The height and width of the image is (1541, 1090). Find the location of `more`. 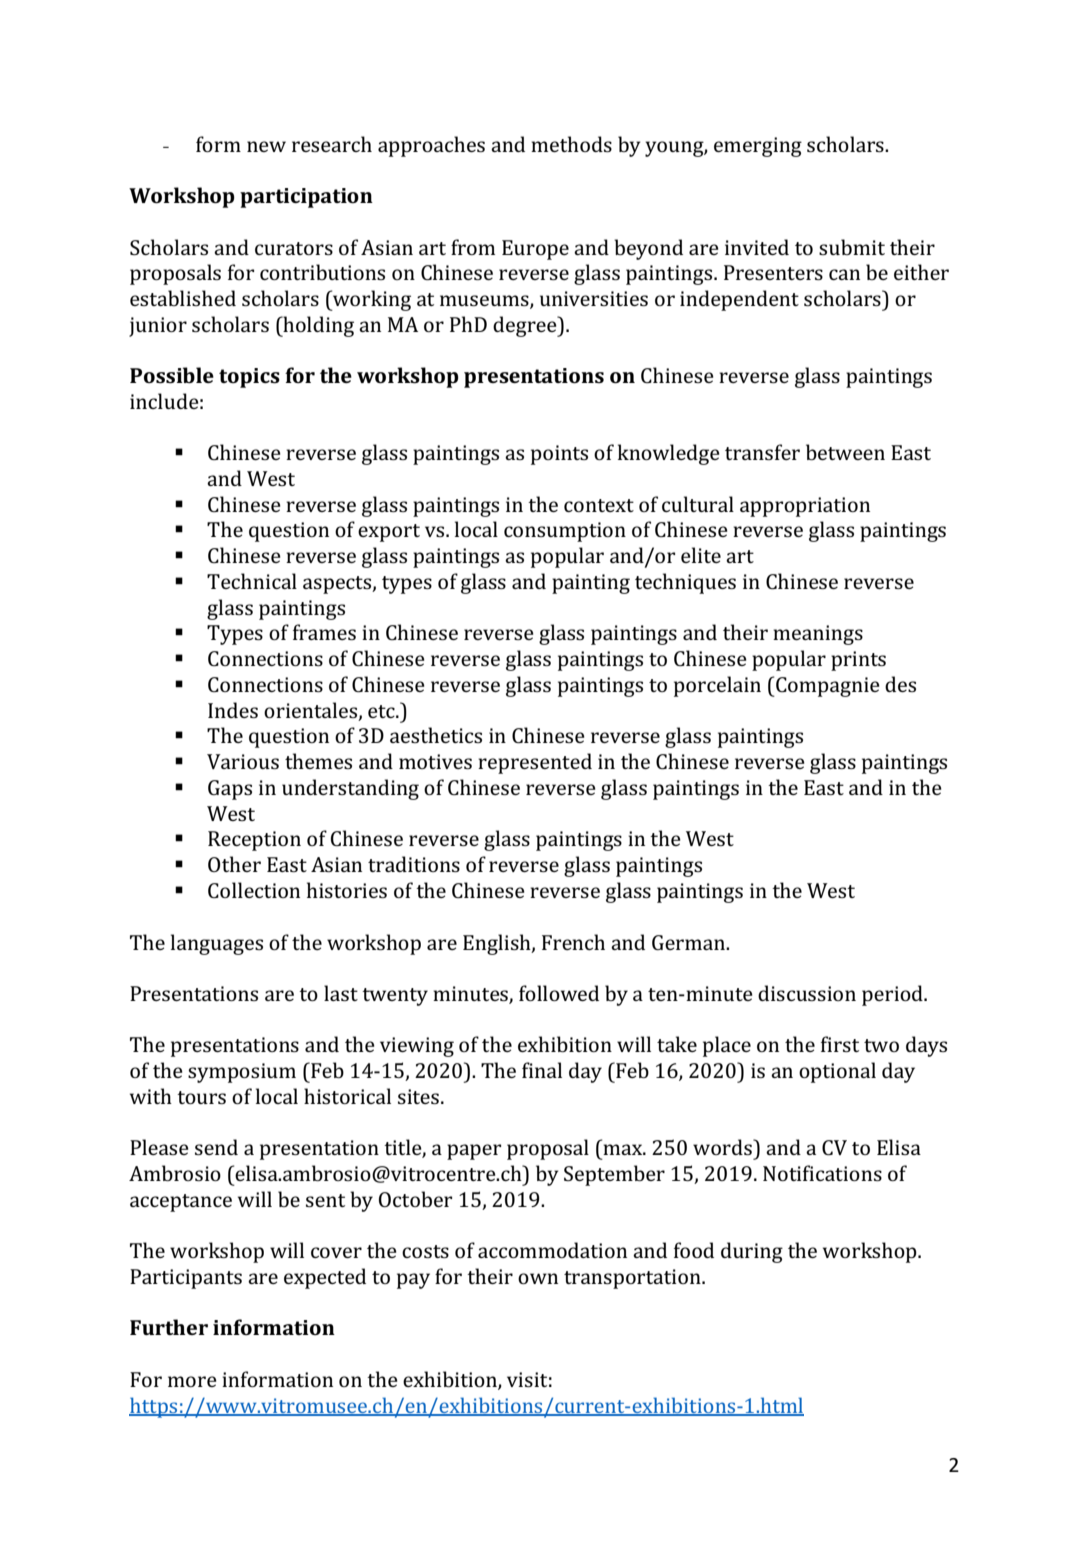

more is located at coordinates (192, 1381).
